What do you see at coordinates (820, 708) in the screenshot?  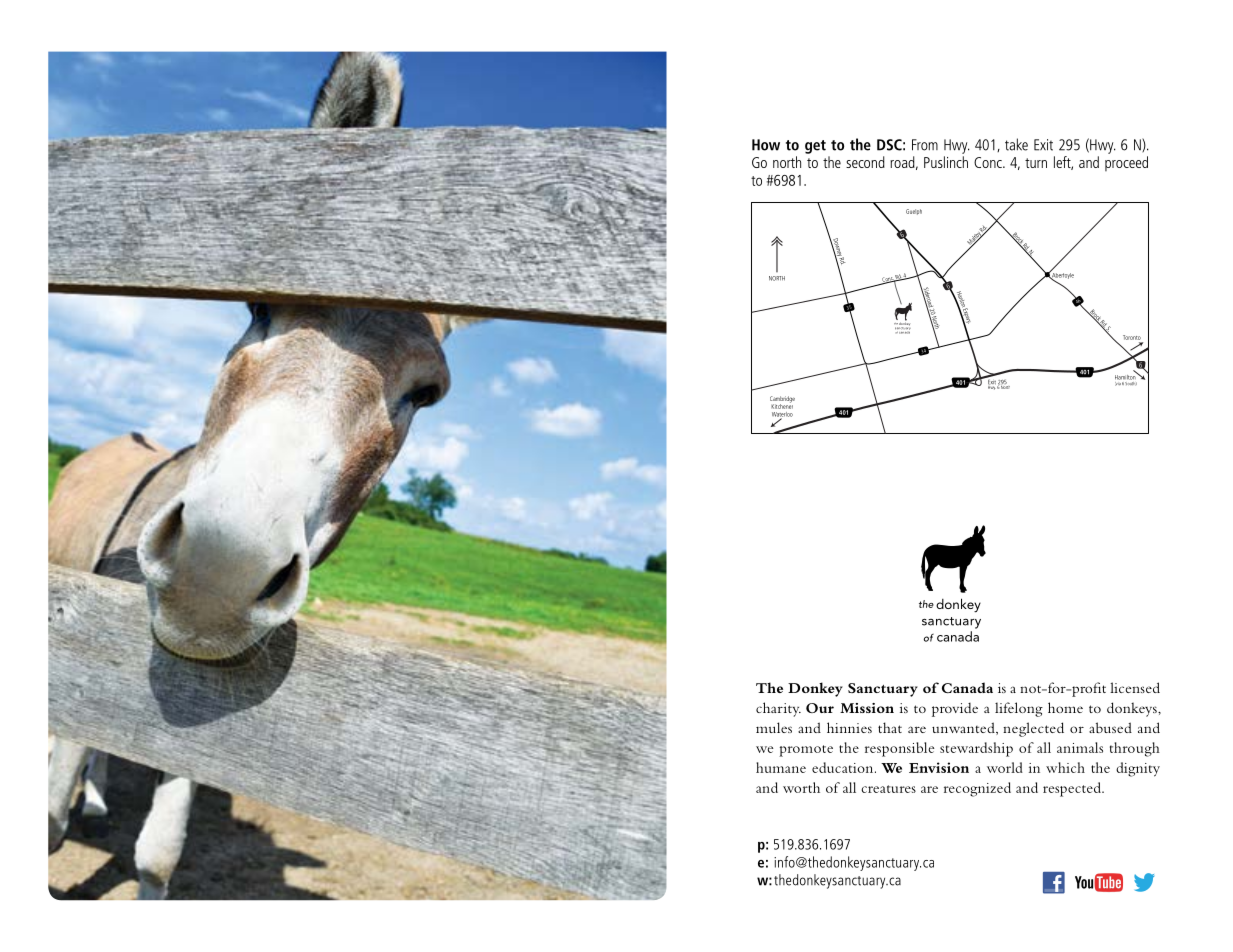 I see `Our` at bounding box center [820, 708].
